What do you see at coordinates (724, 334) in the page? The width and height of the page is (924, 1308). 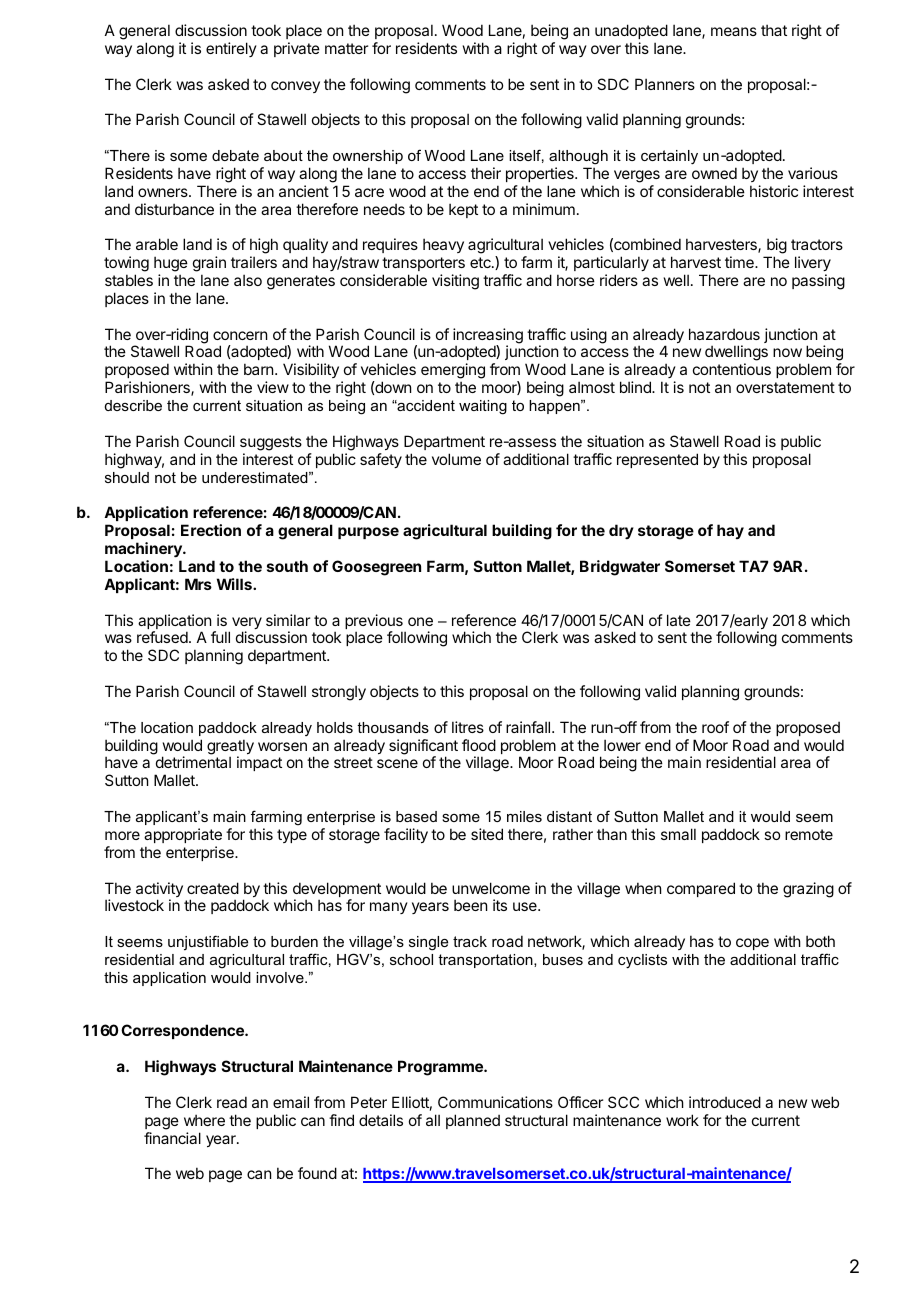 I see `hazardous` at bounding box center [724, 334].
